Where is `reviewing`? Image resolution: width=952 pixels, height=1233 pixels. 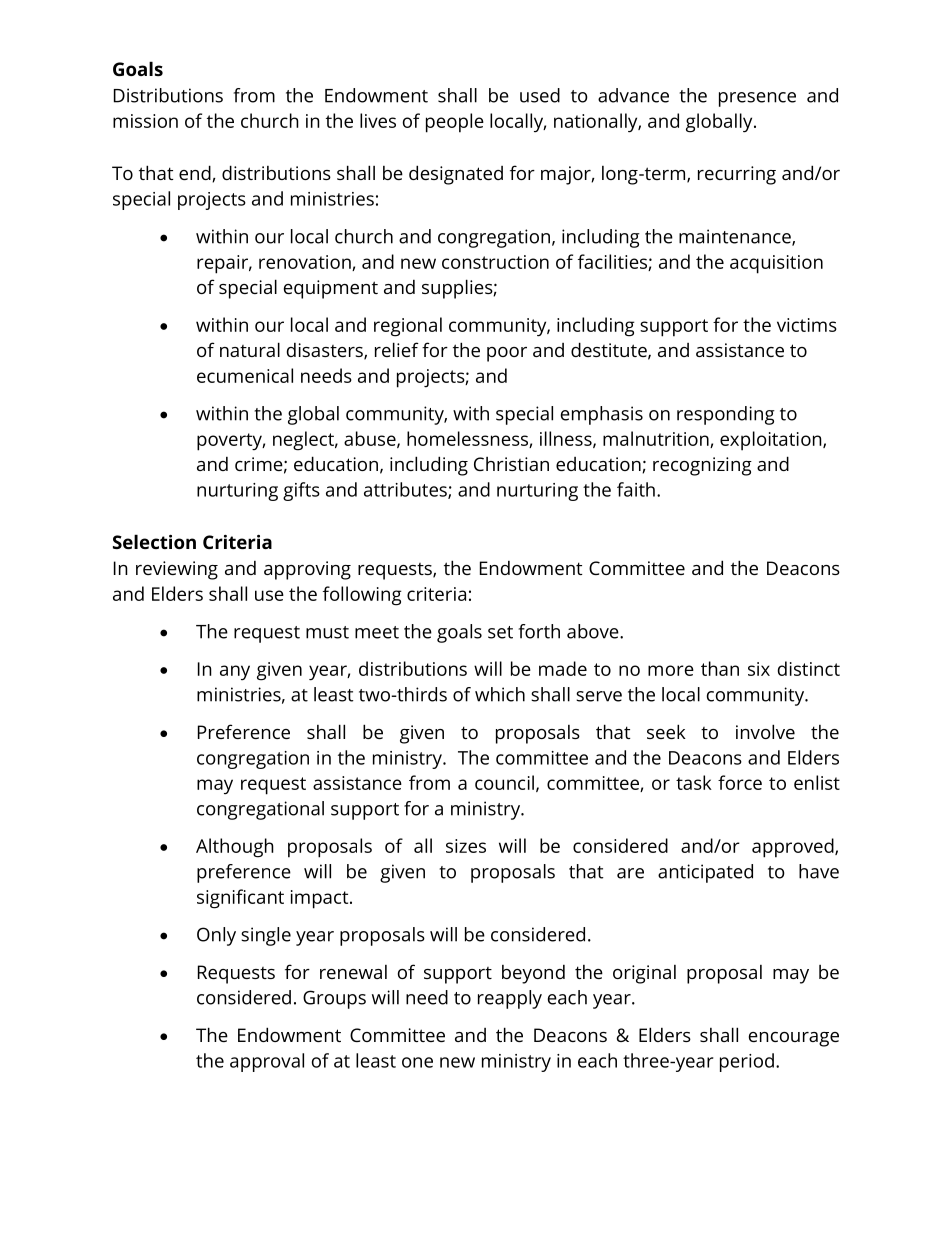 reviewing is located at coordinates (177, 570).
